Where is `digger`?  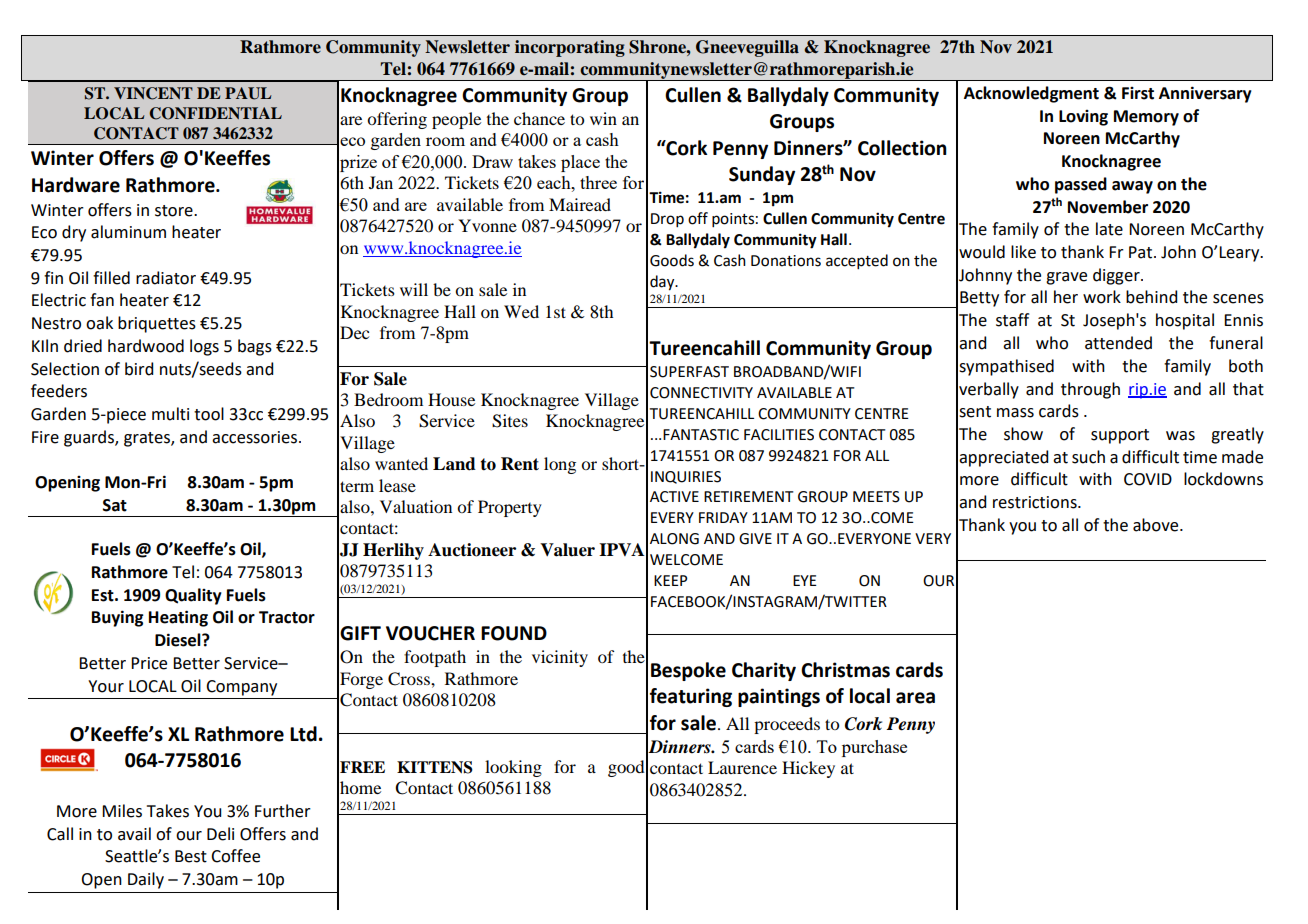 digger is located at coordinates (1117, 276).
